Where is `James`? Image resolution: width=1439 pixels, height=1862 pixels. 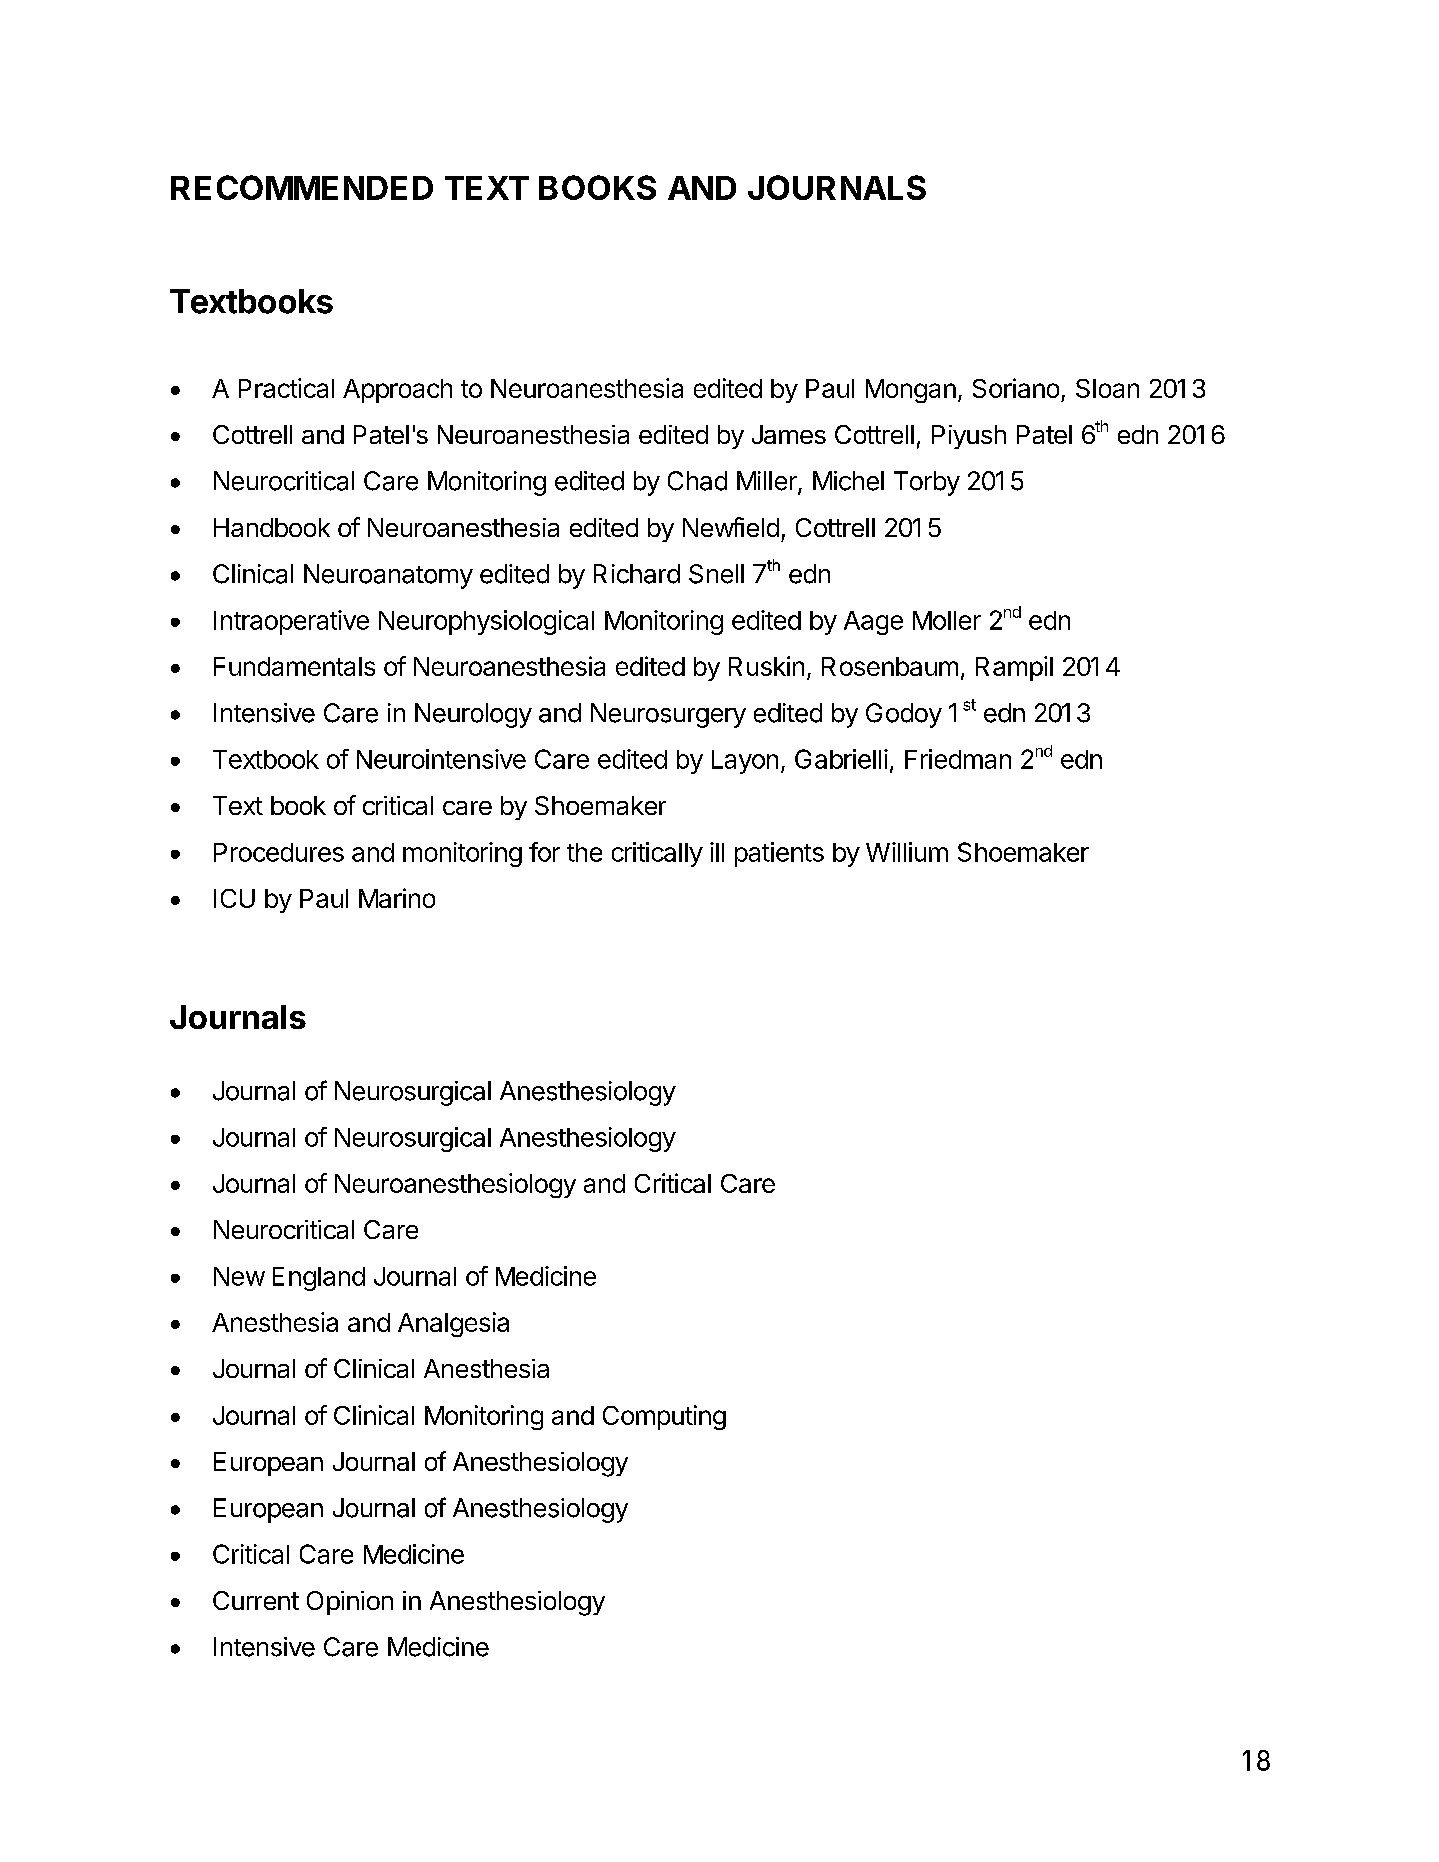 James is located at coordinates (789, 434).
